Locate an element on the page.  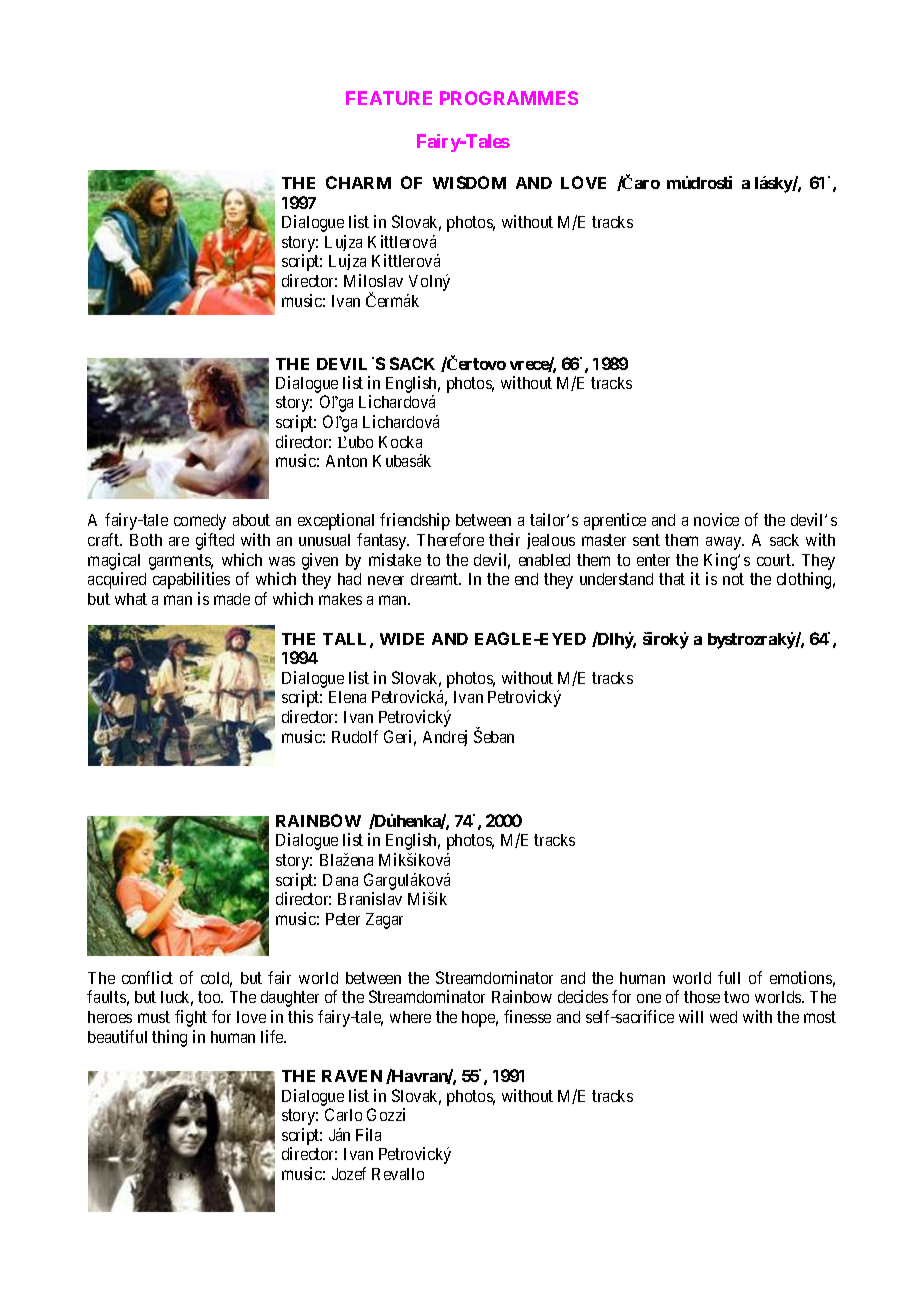
WISDOM is located at coordinates (469, 182).
